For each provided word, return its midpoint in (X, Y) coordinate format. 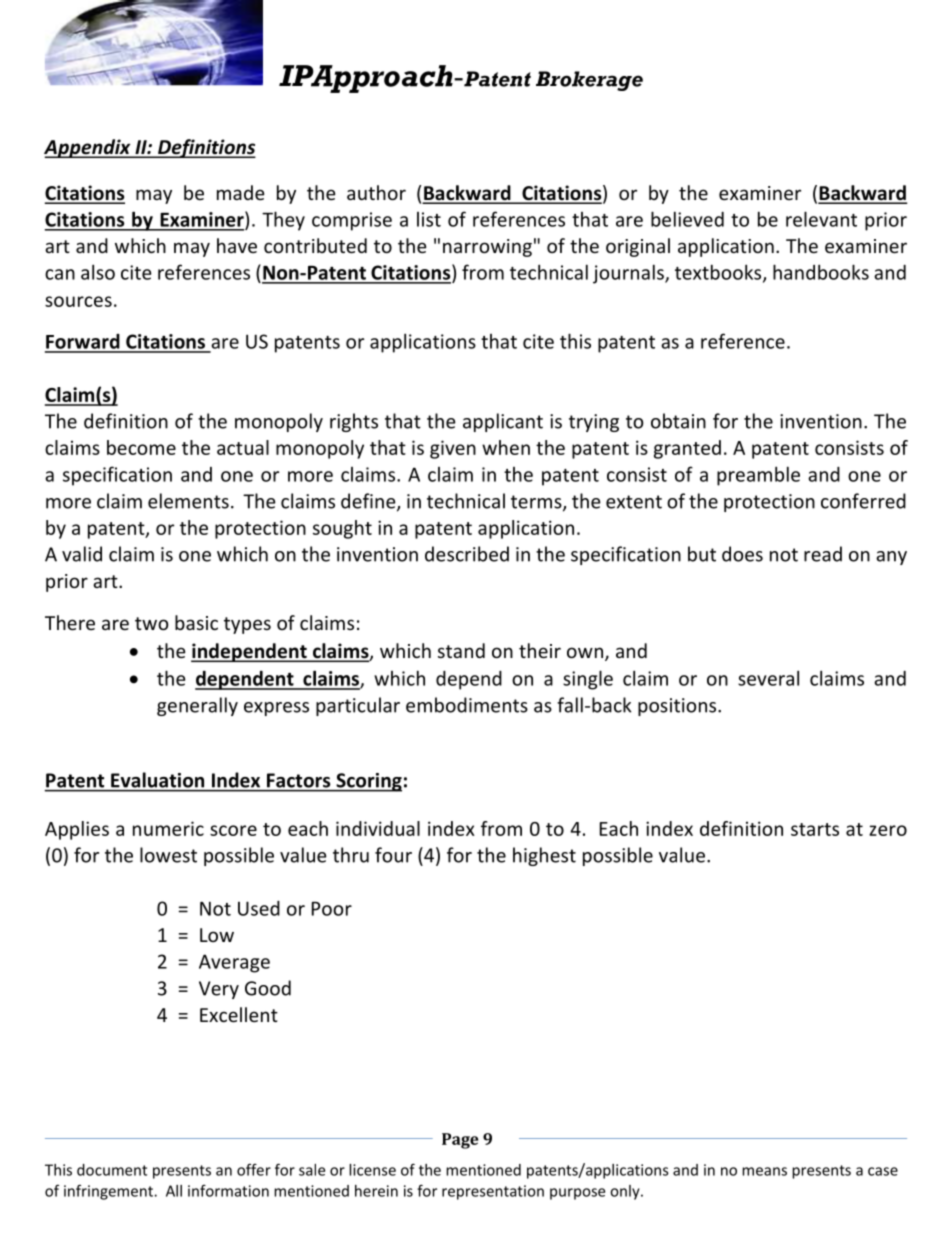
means (764, 1171)
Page (460, 1141)
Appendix (88, 148)
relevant (821, 219)
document (112, 1170)
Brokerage (589, 81)
